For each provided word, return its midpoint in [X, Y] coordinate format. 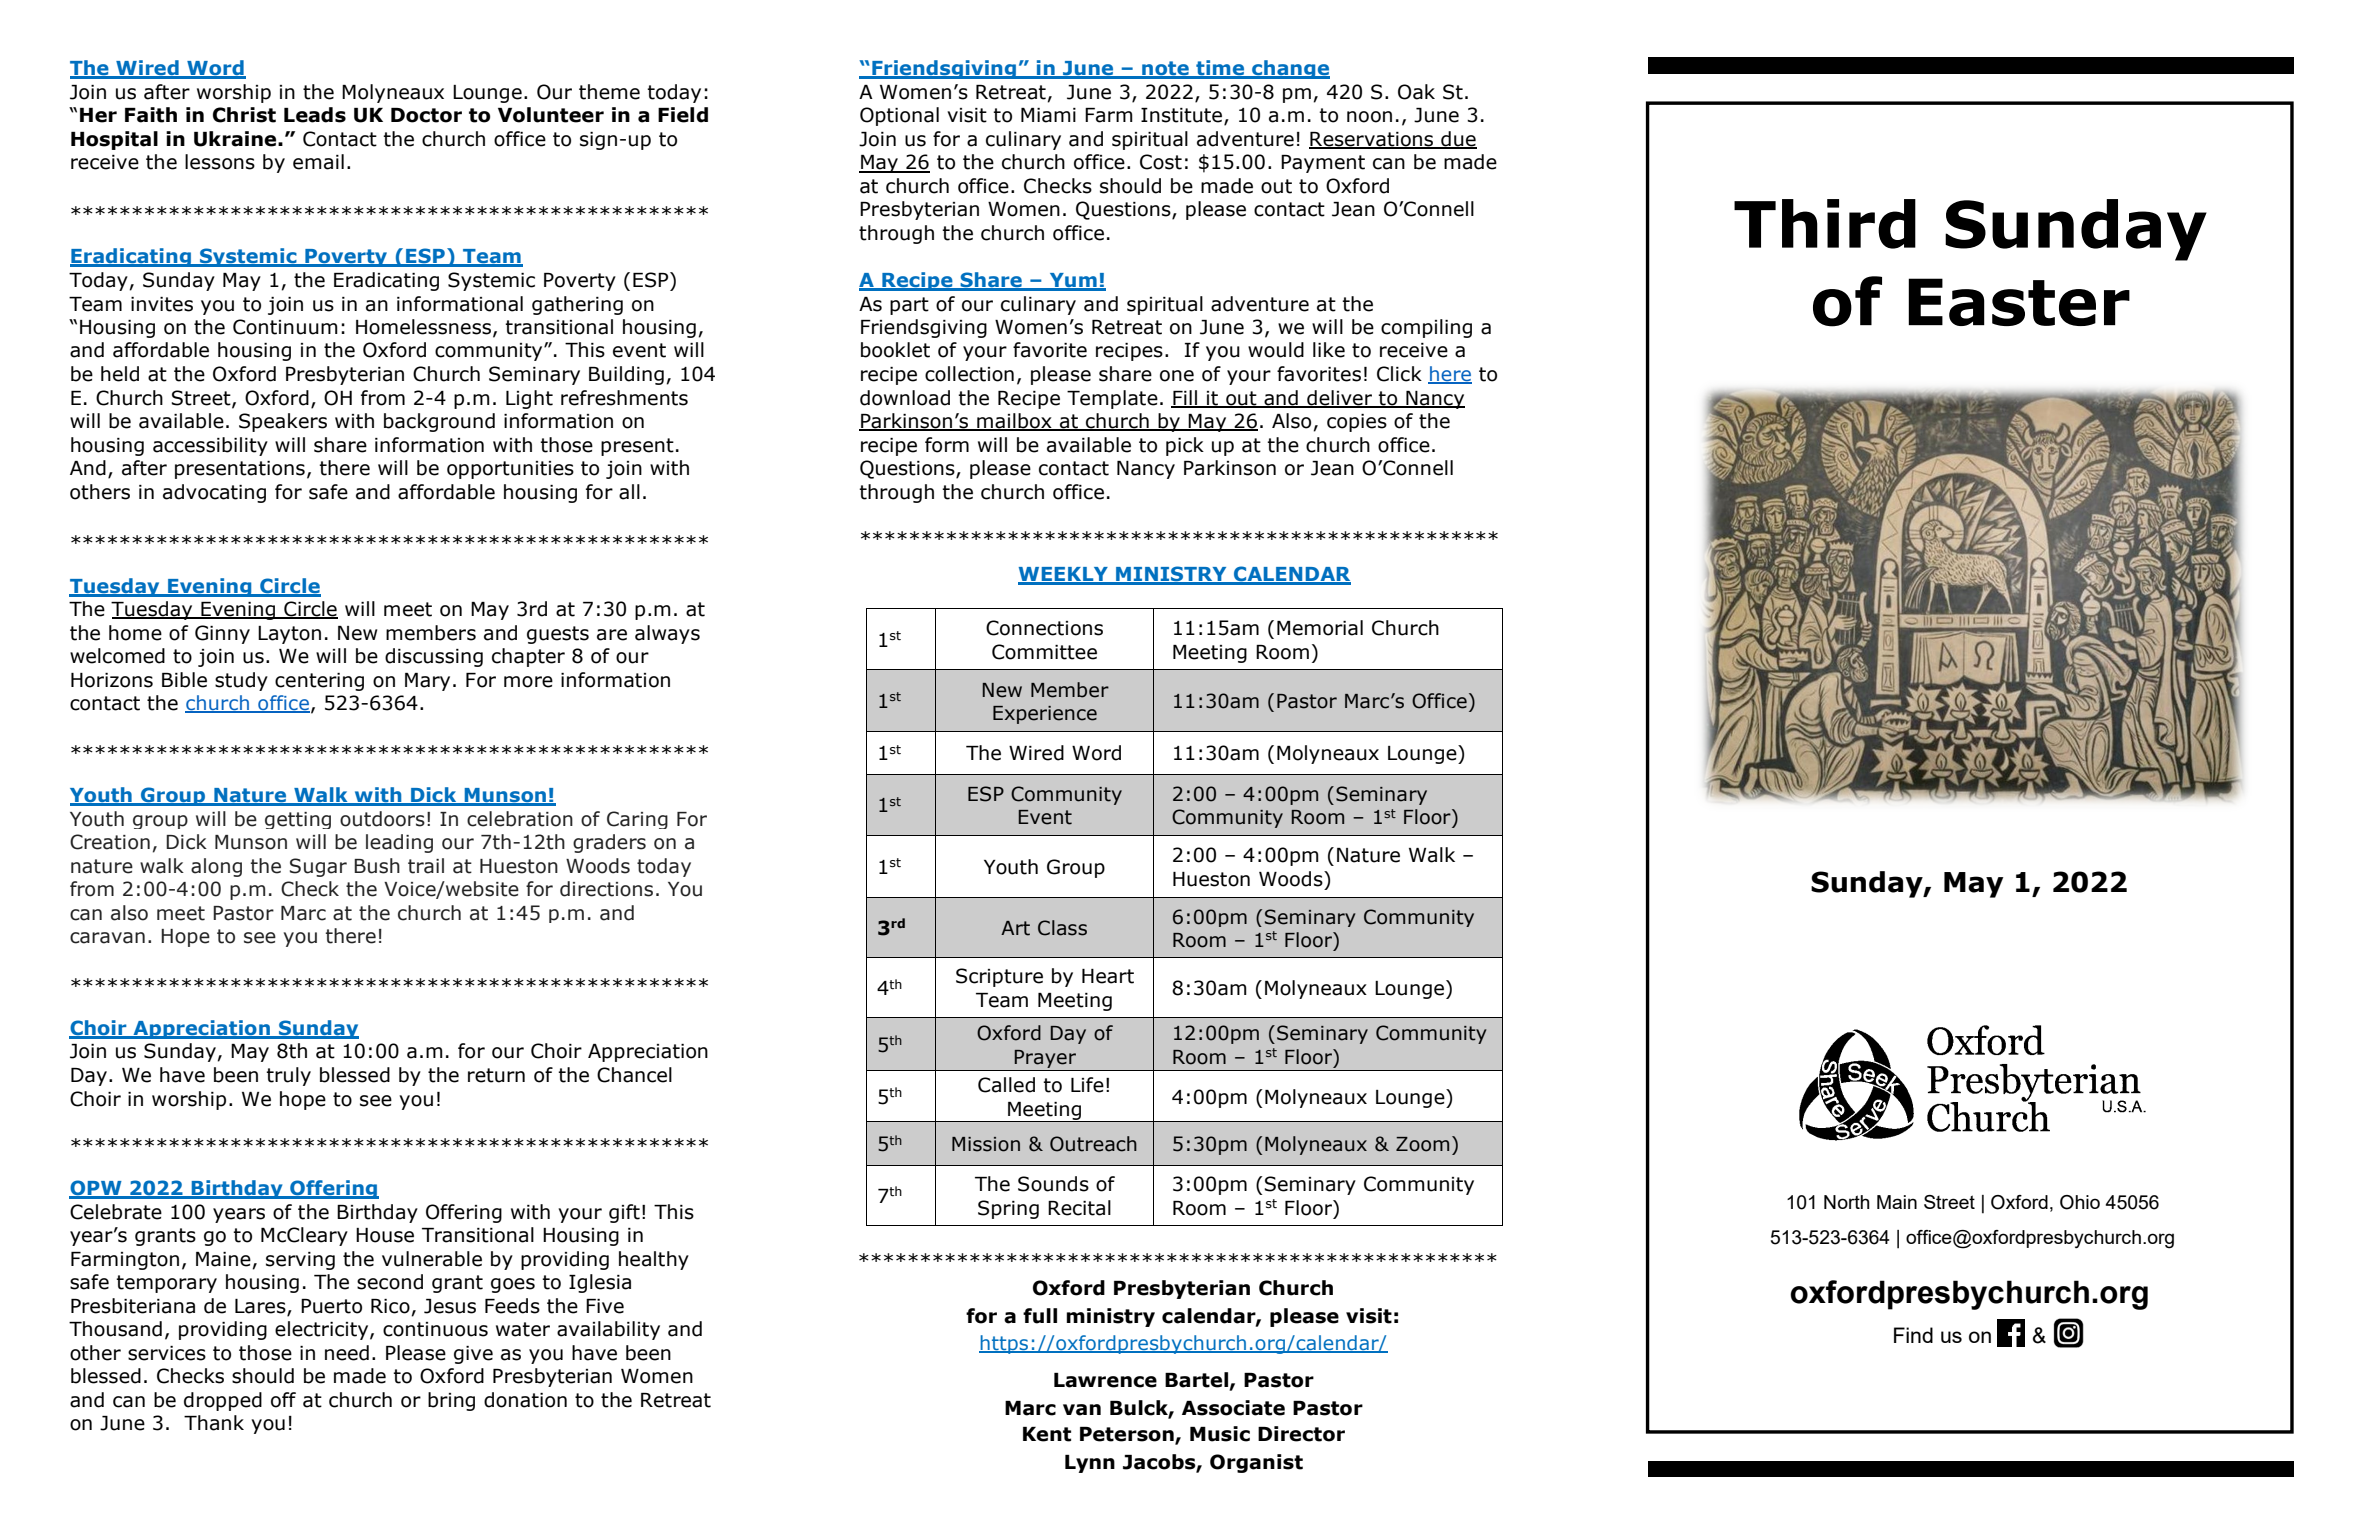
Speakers [283, 422]
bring [451, 1401]
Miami [1048, 115]
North [1847, 1202]
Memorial [1320, 628]
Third [1825, 224]
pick [1185, 446]
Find [1913, 1335]
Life [1087, 1085]
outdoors [382, 819]
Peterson [1128, 1435]
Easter [2019, 302]
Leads [315, 115]
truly [288, 1076]
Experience [1045, 715]
